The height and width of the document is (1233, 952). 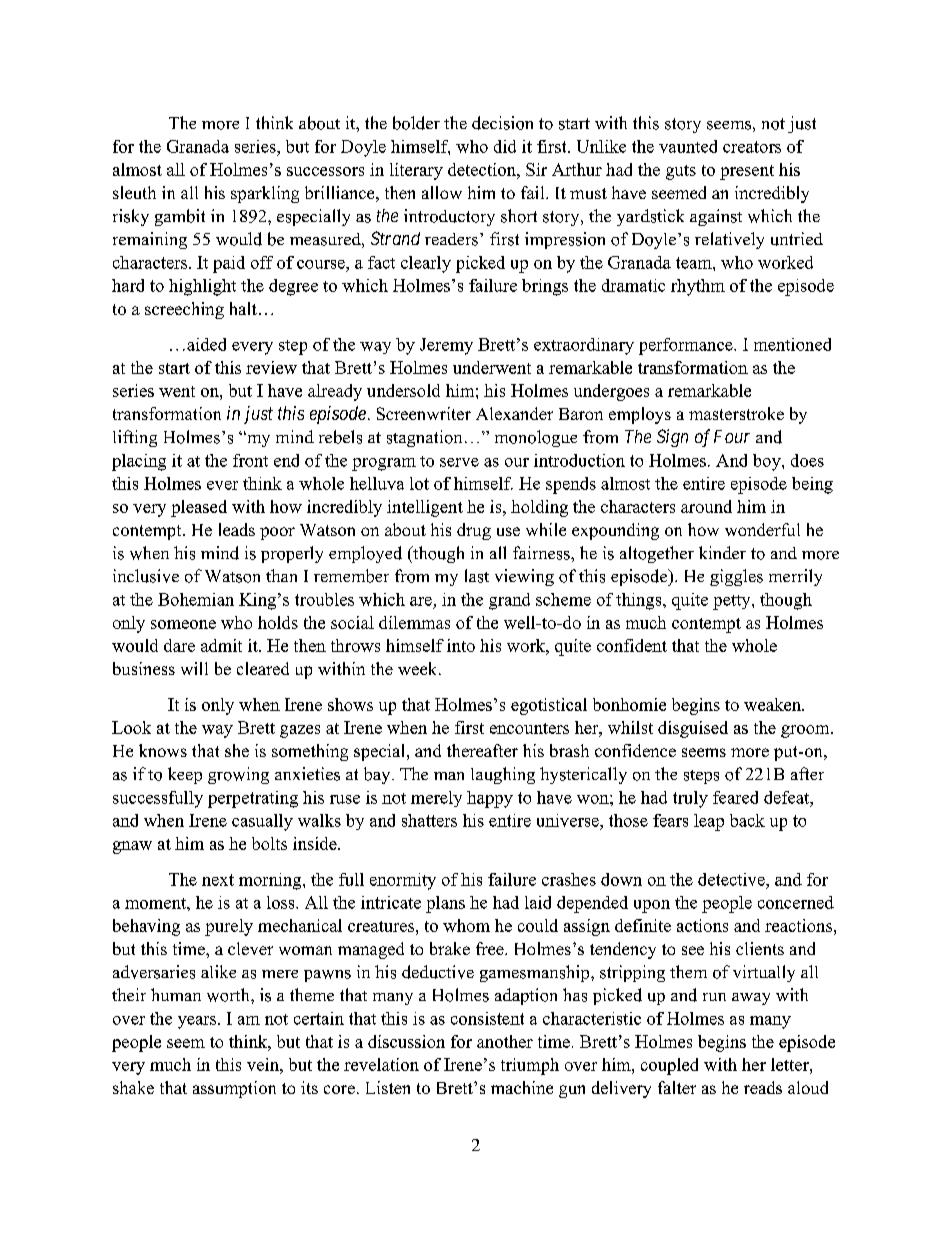 I want to click on Bohemian, so click(x=196, y=599).
